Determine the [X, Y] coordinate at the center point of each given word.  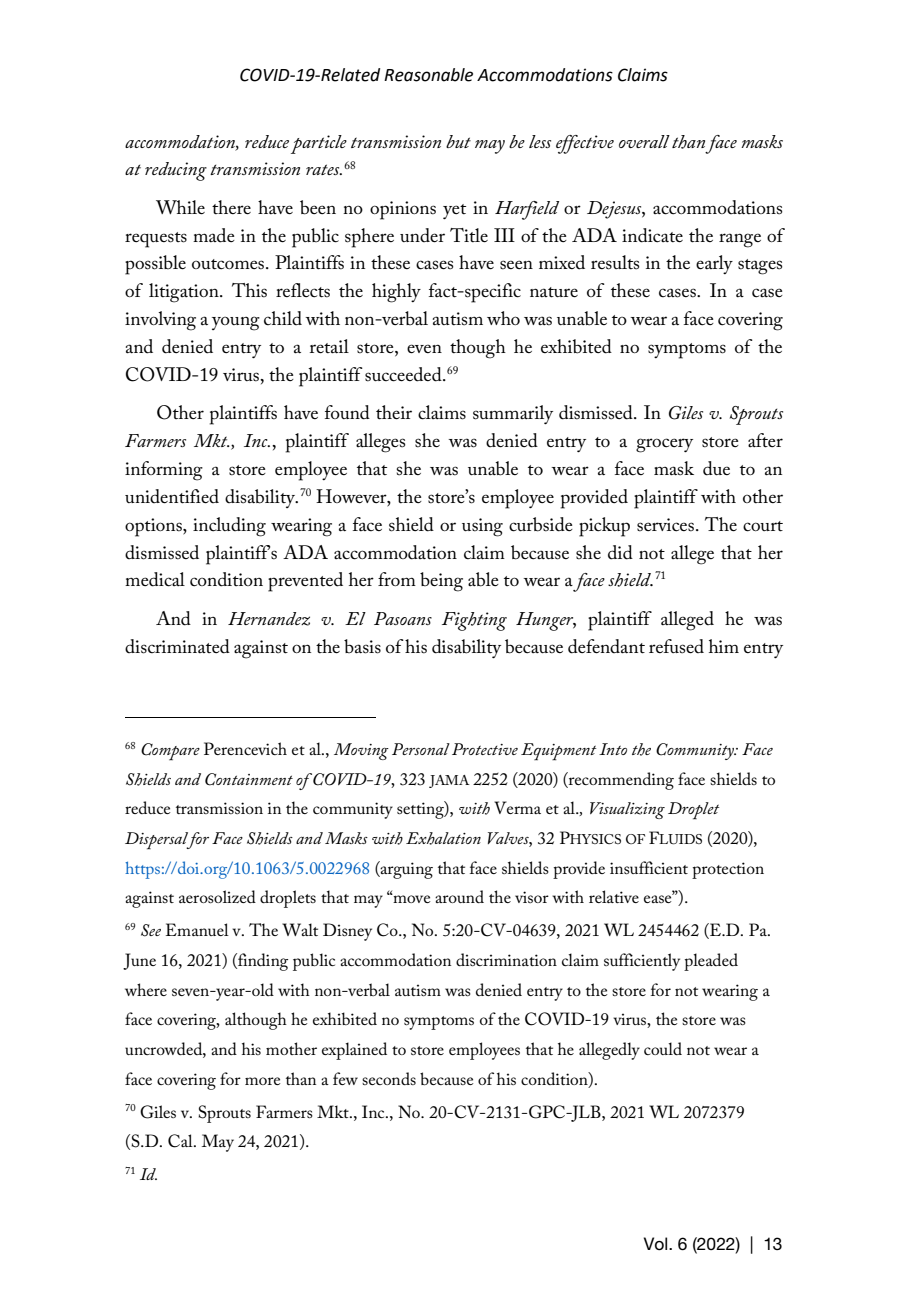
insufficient [649, 867]
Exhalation [443, 838]
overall [644, 141]
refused [676, 646]
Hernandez [269, 619]
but [458, 141]
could [663, 1048]
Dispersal [158, 841]
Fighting [474, 621]
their [394, 412]
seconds [389, 1078]
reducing [176, 171]
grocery [664, 445]
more [263, 1081]
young [236, 323]
